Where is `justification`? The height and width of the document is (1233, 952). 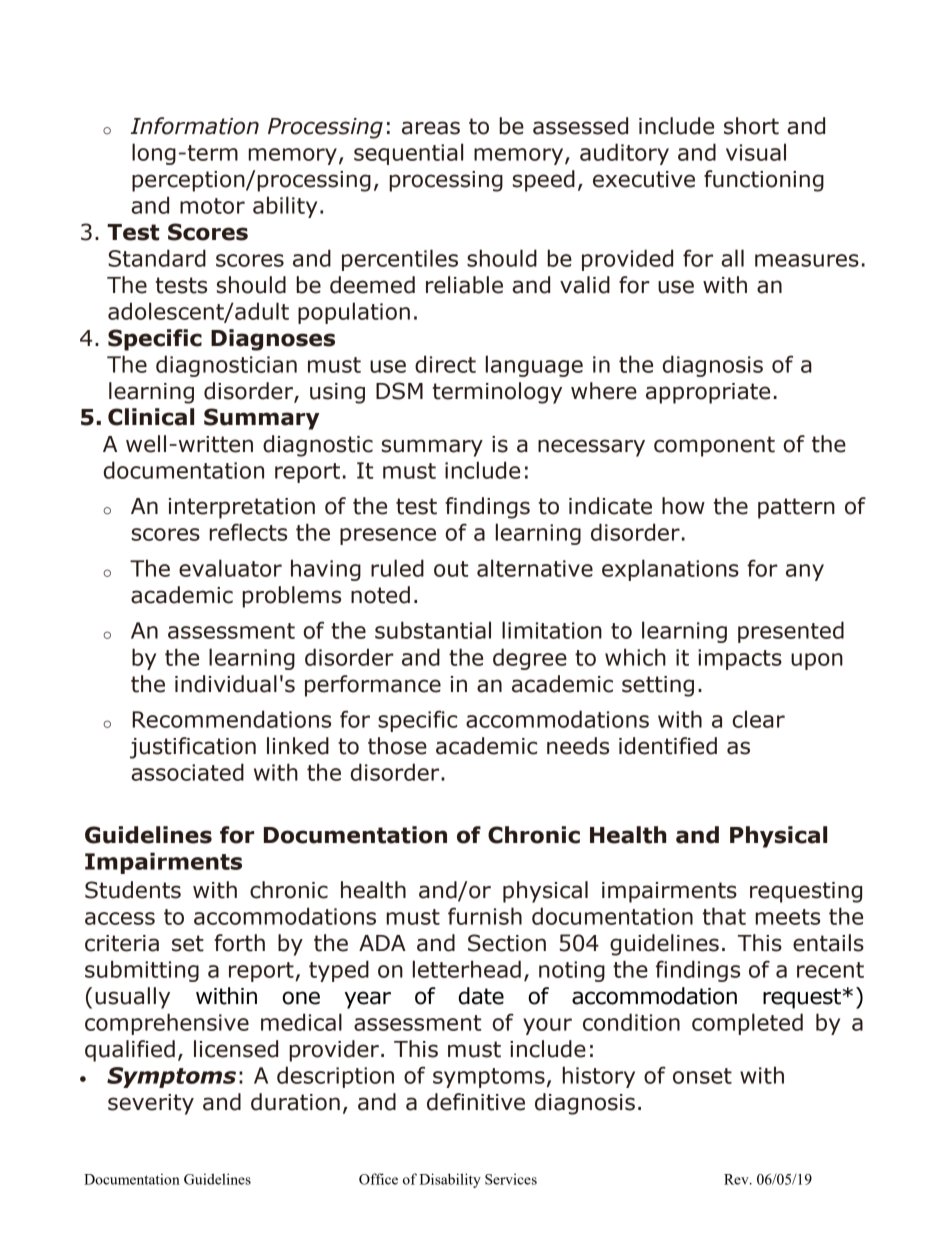
justification is located at coordinates (193, 748).
